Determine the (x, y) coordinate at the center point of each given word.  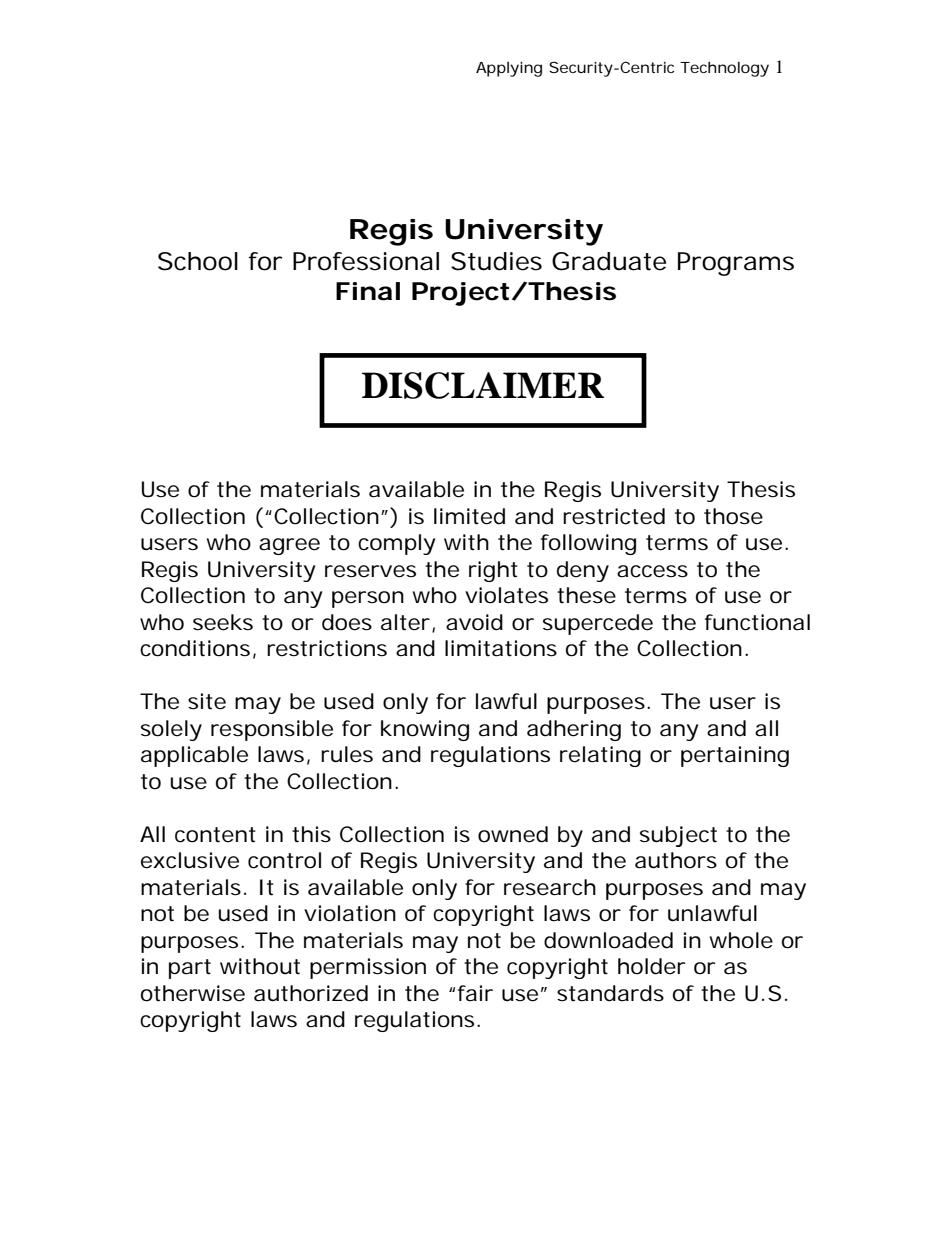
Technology (724, 69)
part (190, 969)
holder (651, 966)
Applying (509, 69)
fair (475, 993)
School (198, 261)
